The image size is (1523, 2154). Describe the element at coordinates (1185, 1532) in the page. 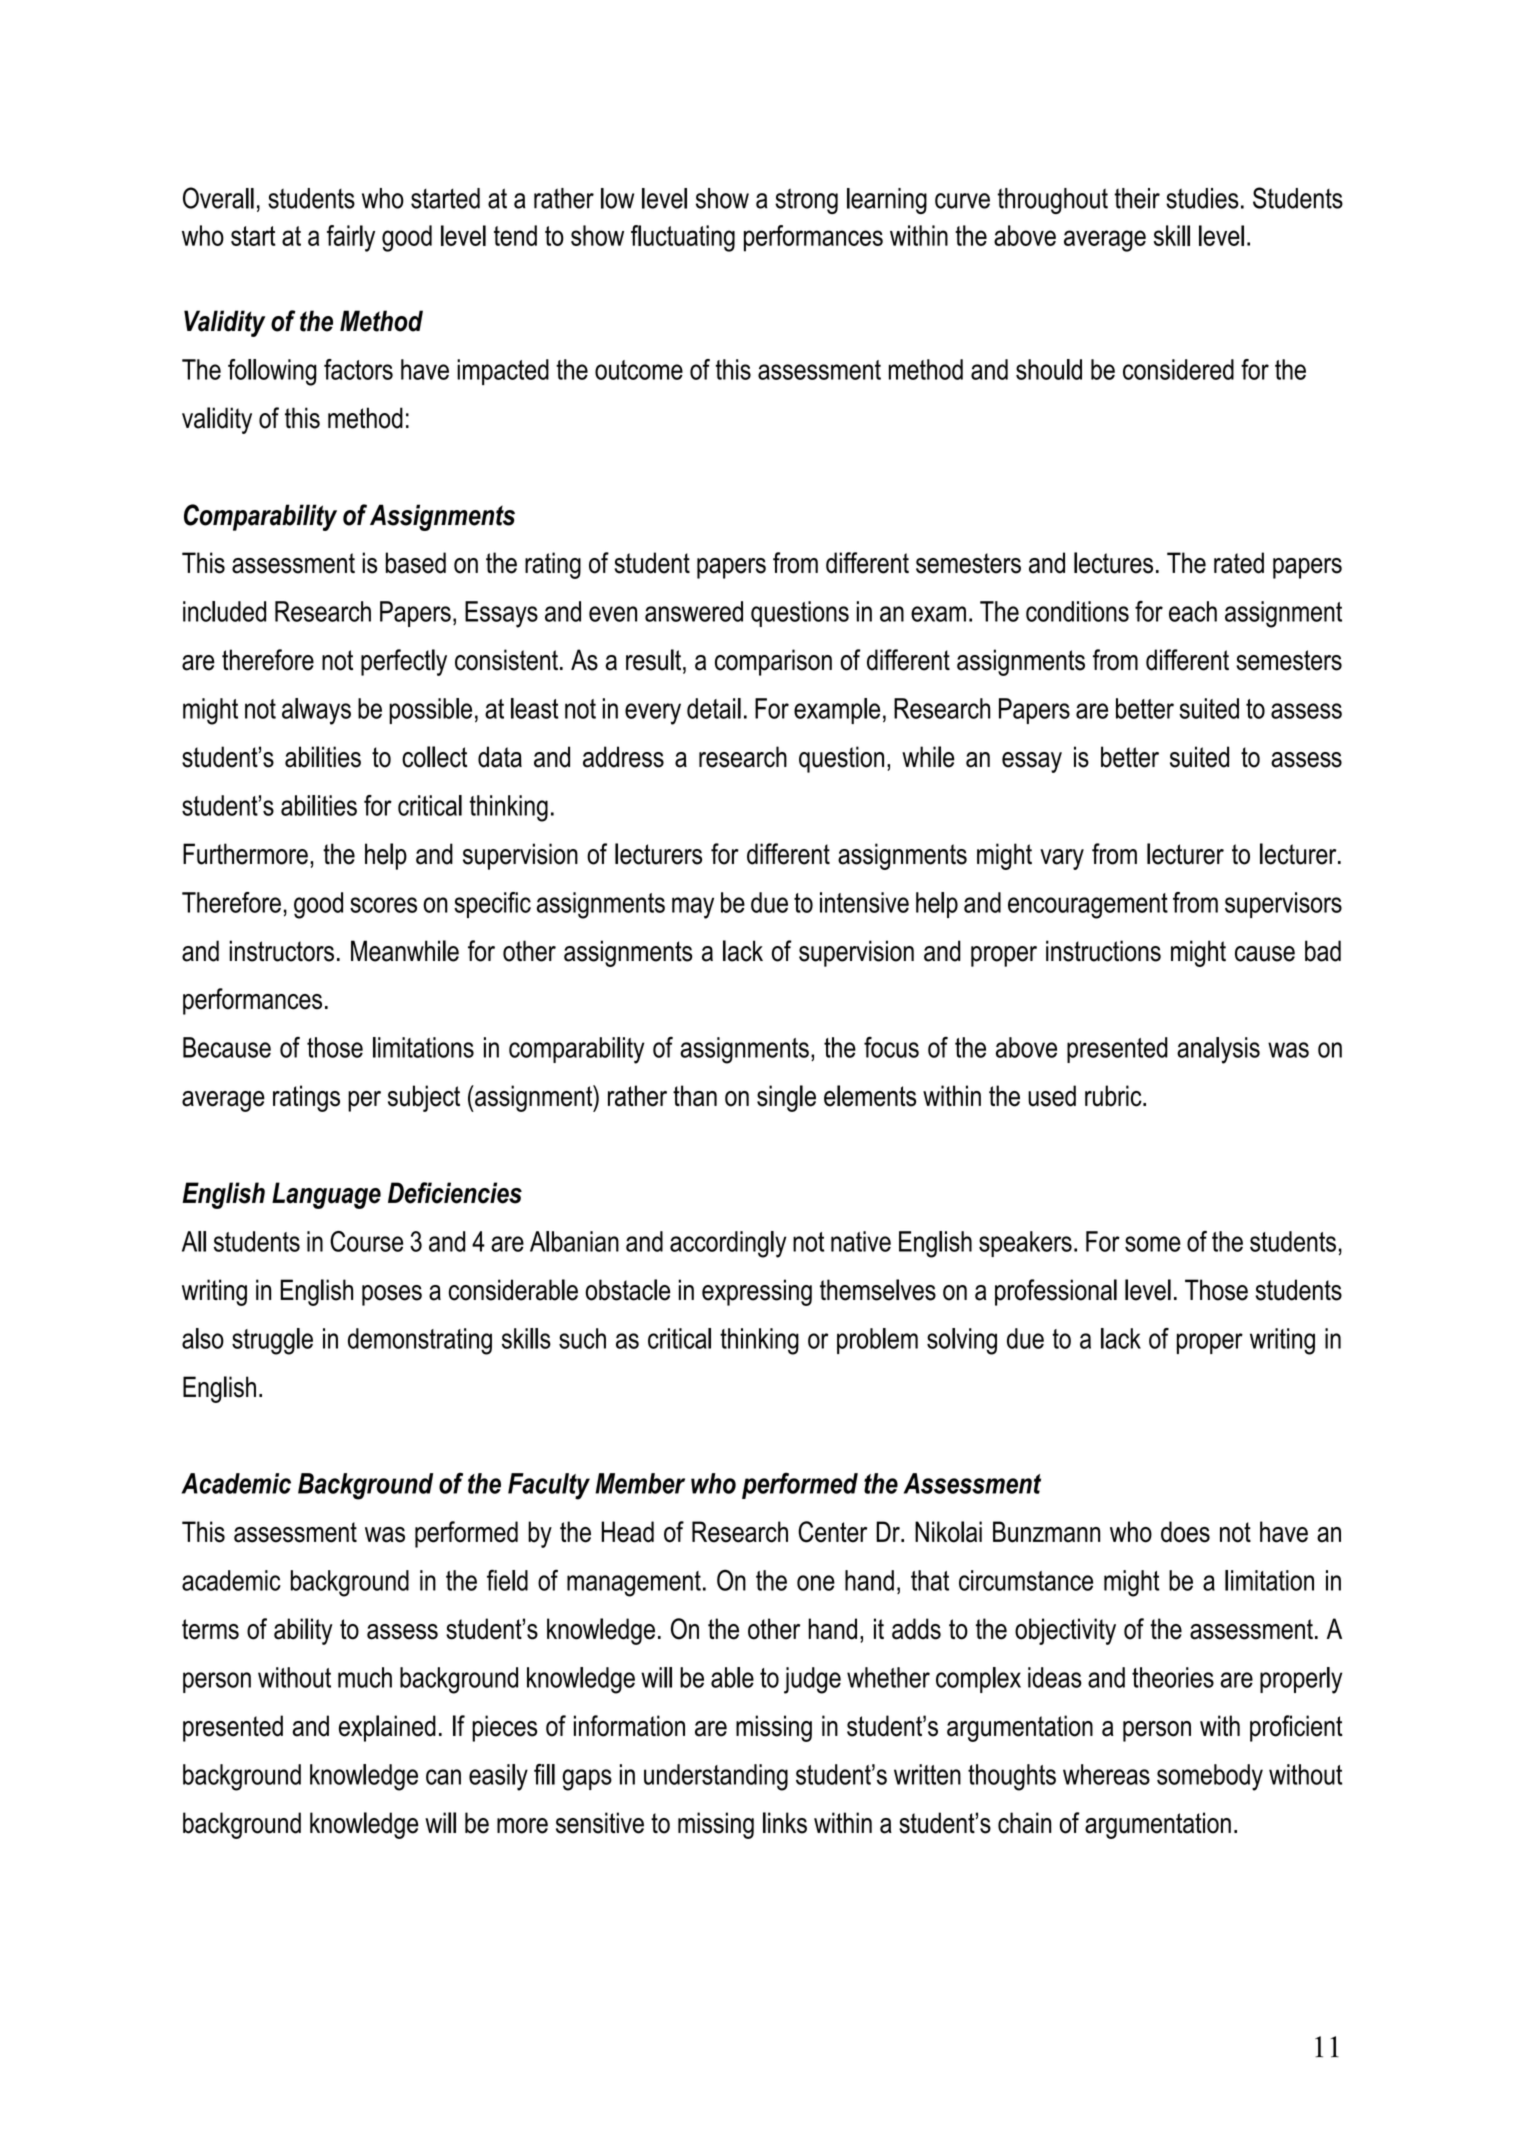

I see `does` at that location.
